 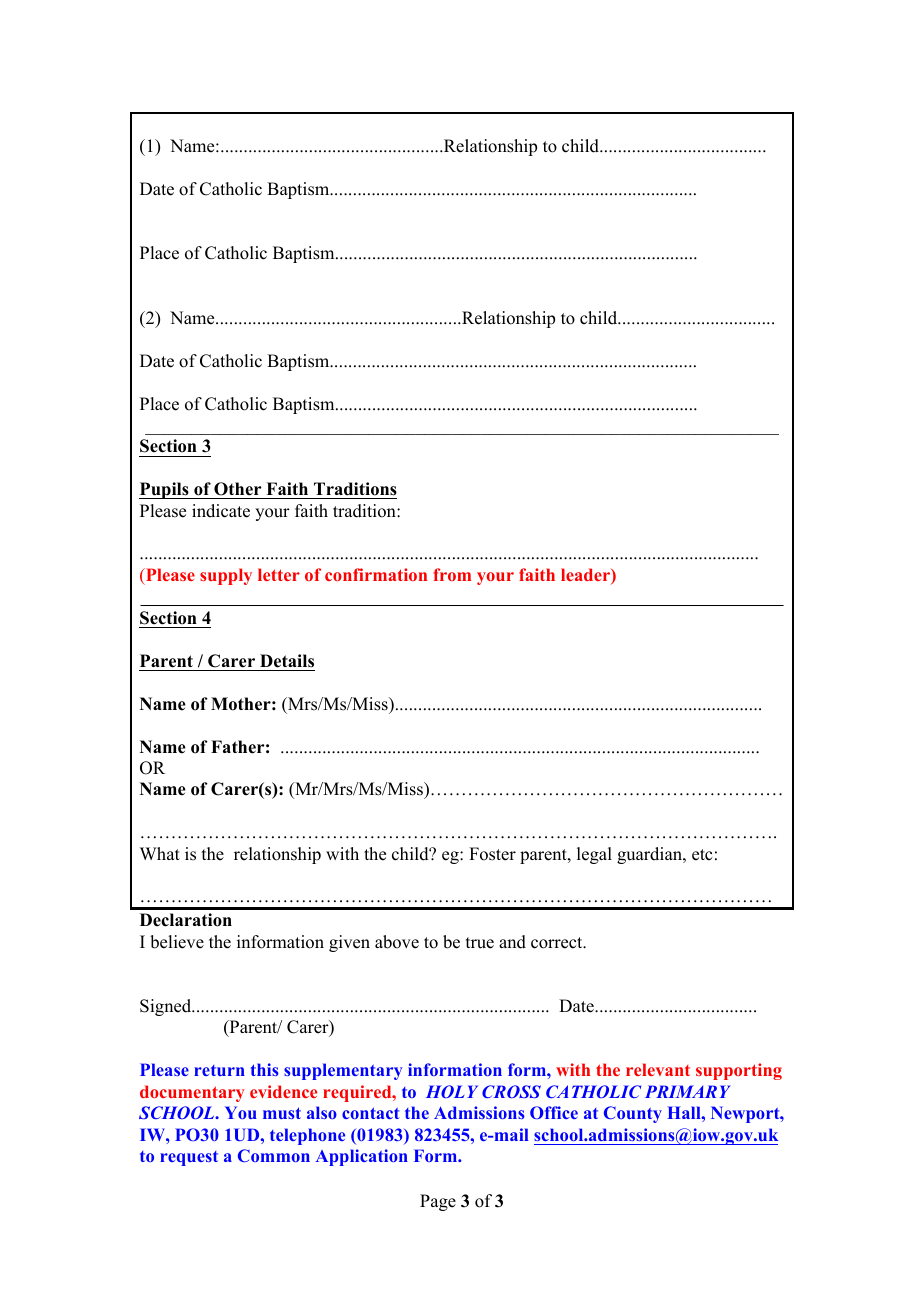 I want to click on etc, so click(x=702, y=855).
